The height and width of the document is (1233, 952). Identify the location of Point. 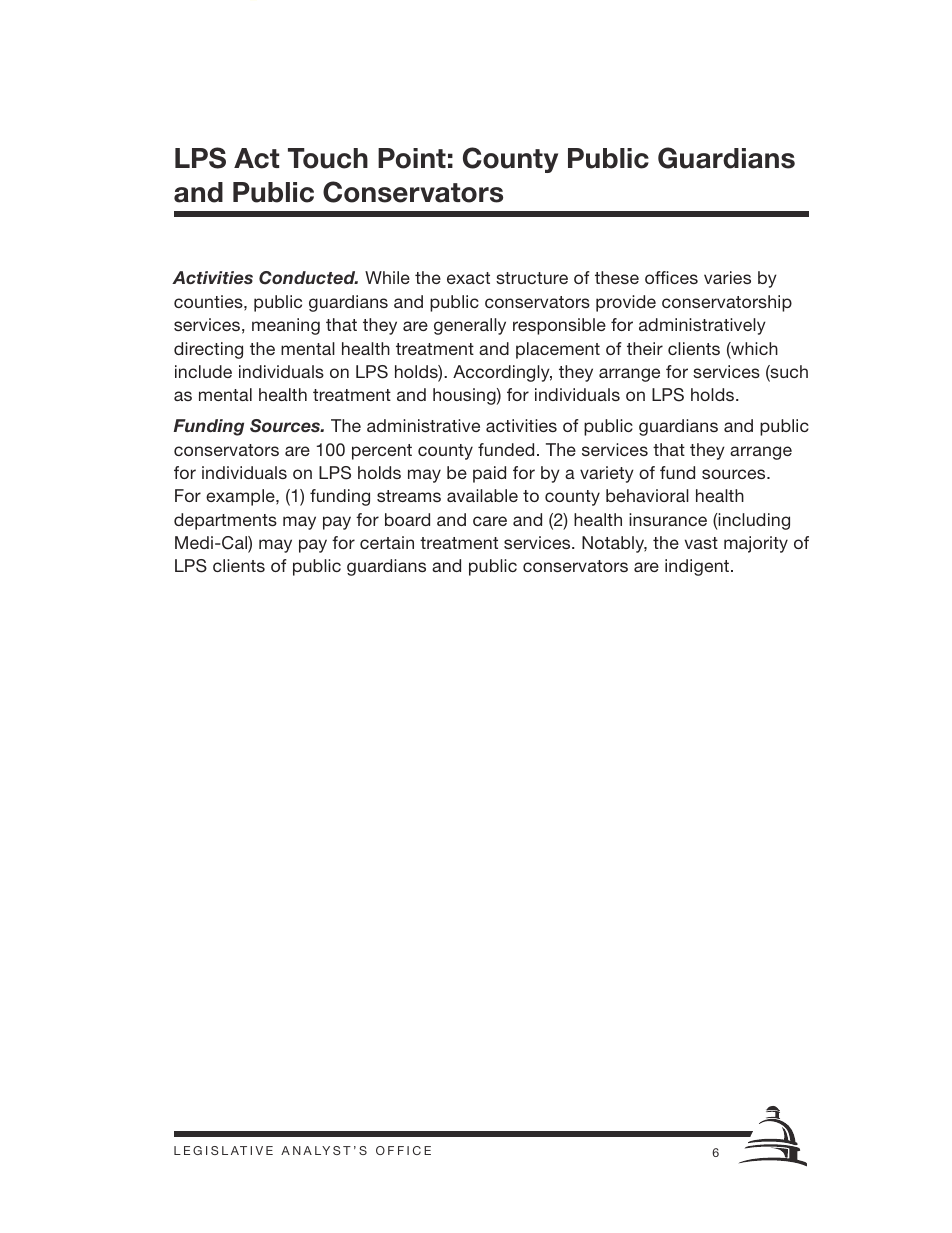
(412, 158).
